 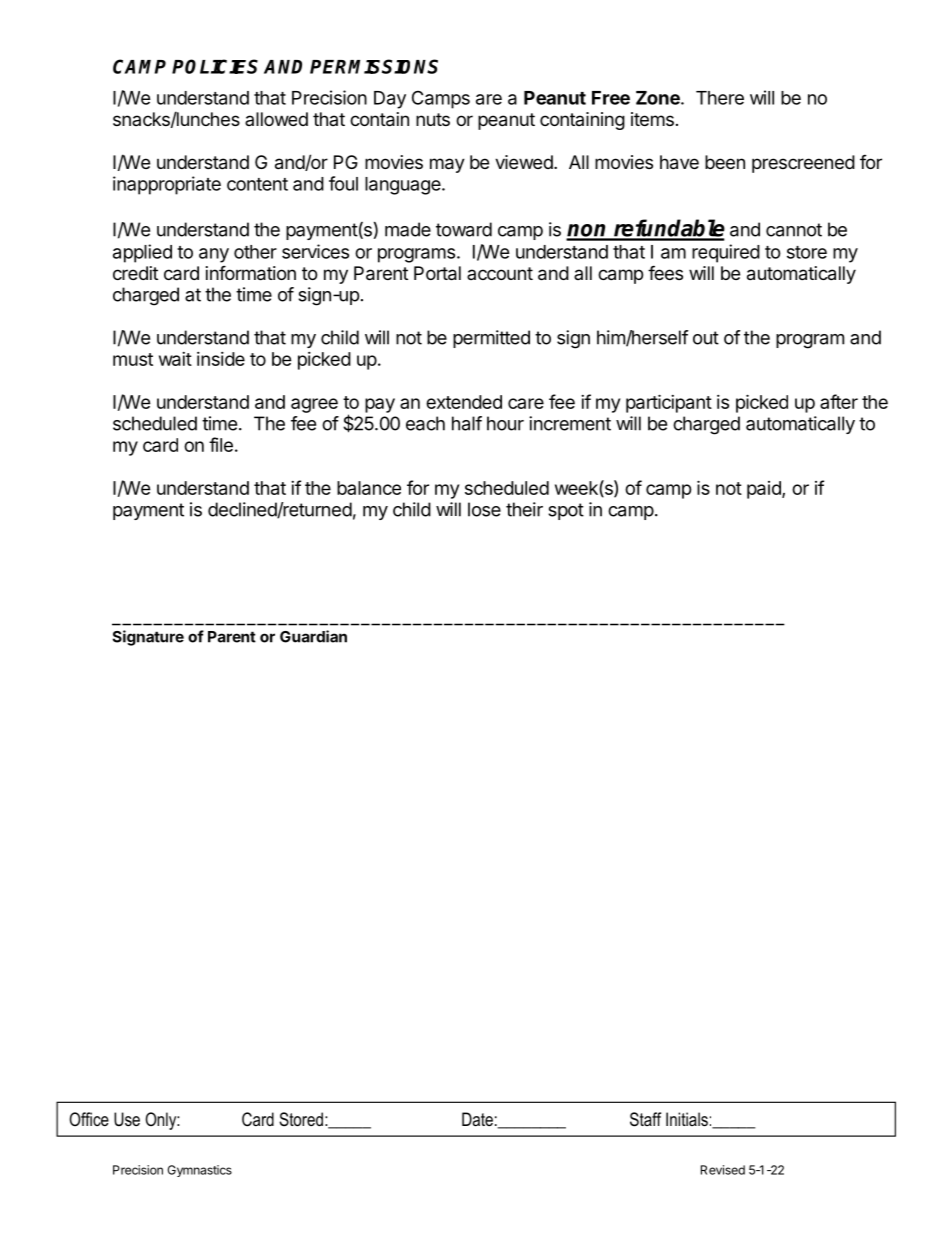 I want to click on Revised, so click(x=723, y=1170).
